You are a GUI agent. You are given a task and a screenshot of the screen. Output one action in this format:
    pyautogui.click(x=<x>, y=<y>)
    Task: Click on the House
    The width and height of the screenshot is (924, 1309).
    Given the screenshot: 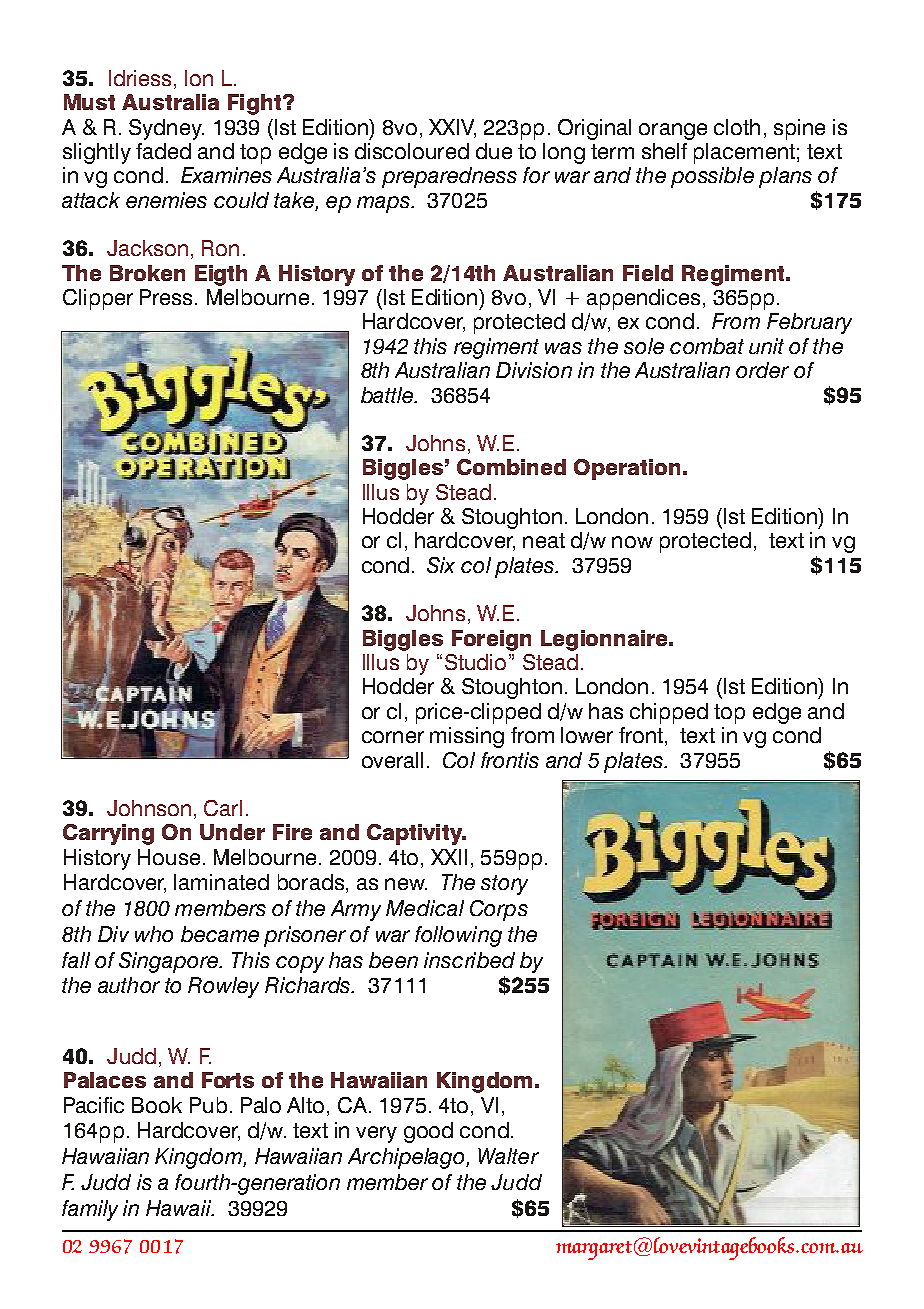 What is the action you would take?
    pyautogui.click(x=169, y=857)
